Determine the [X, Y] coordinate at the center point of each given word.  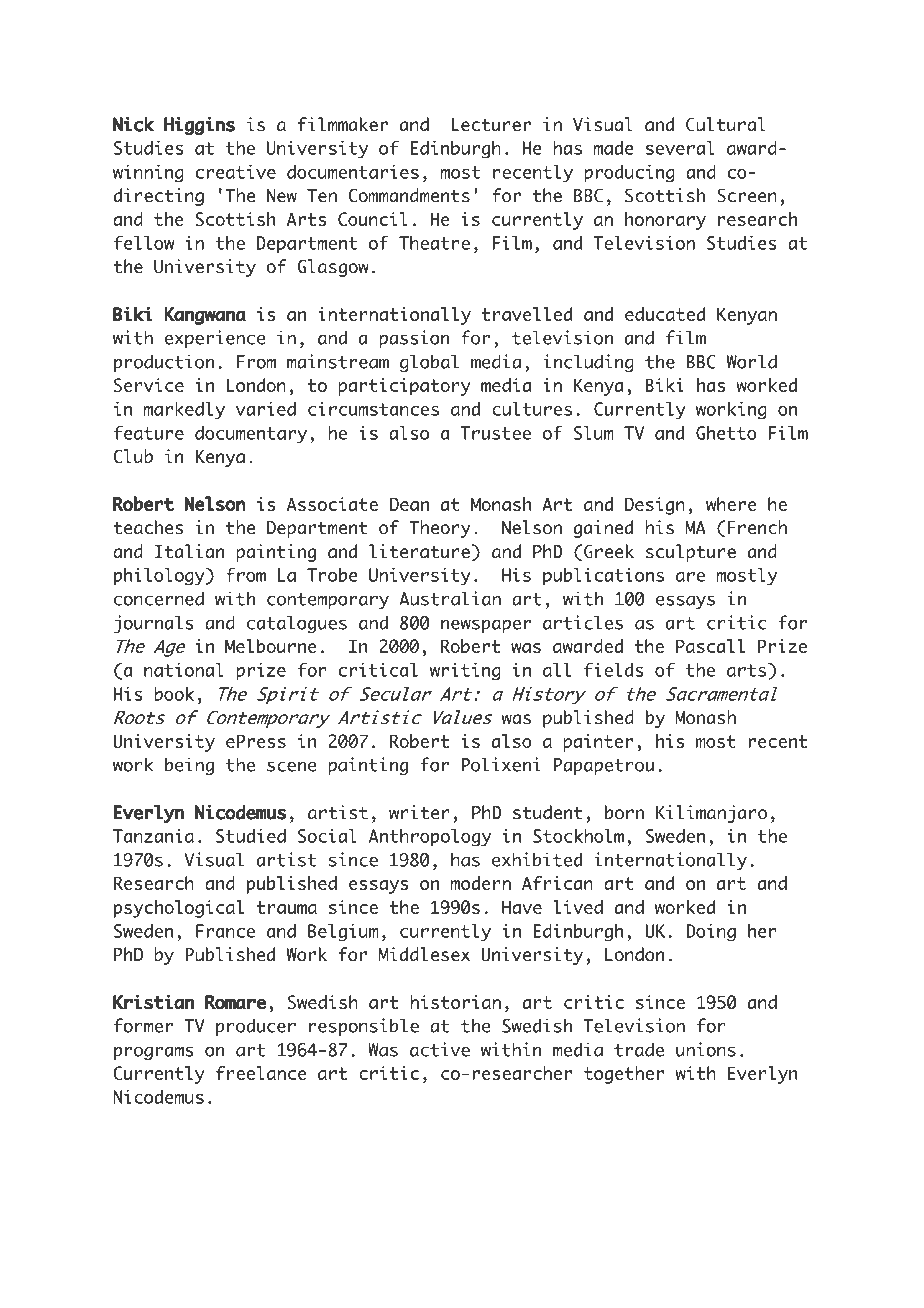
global [429, 363]
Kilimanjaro [711, 814]
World [752, 361]
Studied [251, 835]
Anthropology [430, 838]
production [164, 363]
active [440, 1049]
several [680, 148]
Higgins [199, 126]
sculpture [691, 553]
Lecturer [491, 125]
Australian [450, 598]
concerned [159, 598]
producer [256, 1027]
